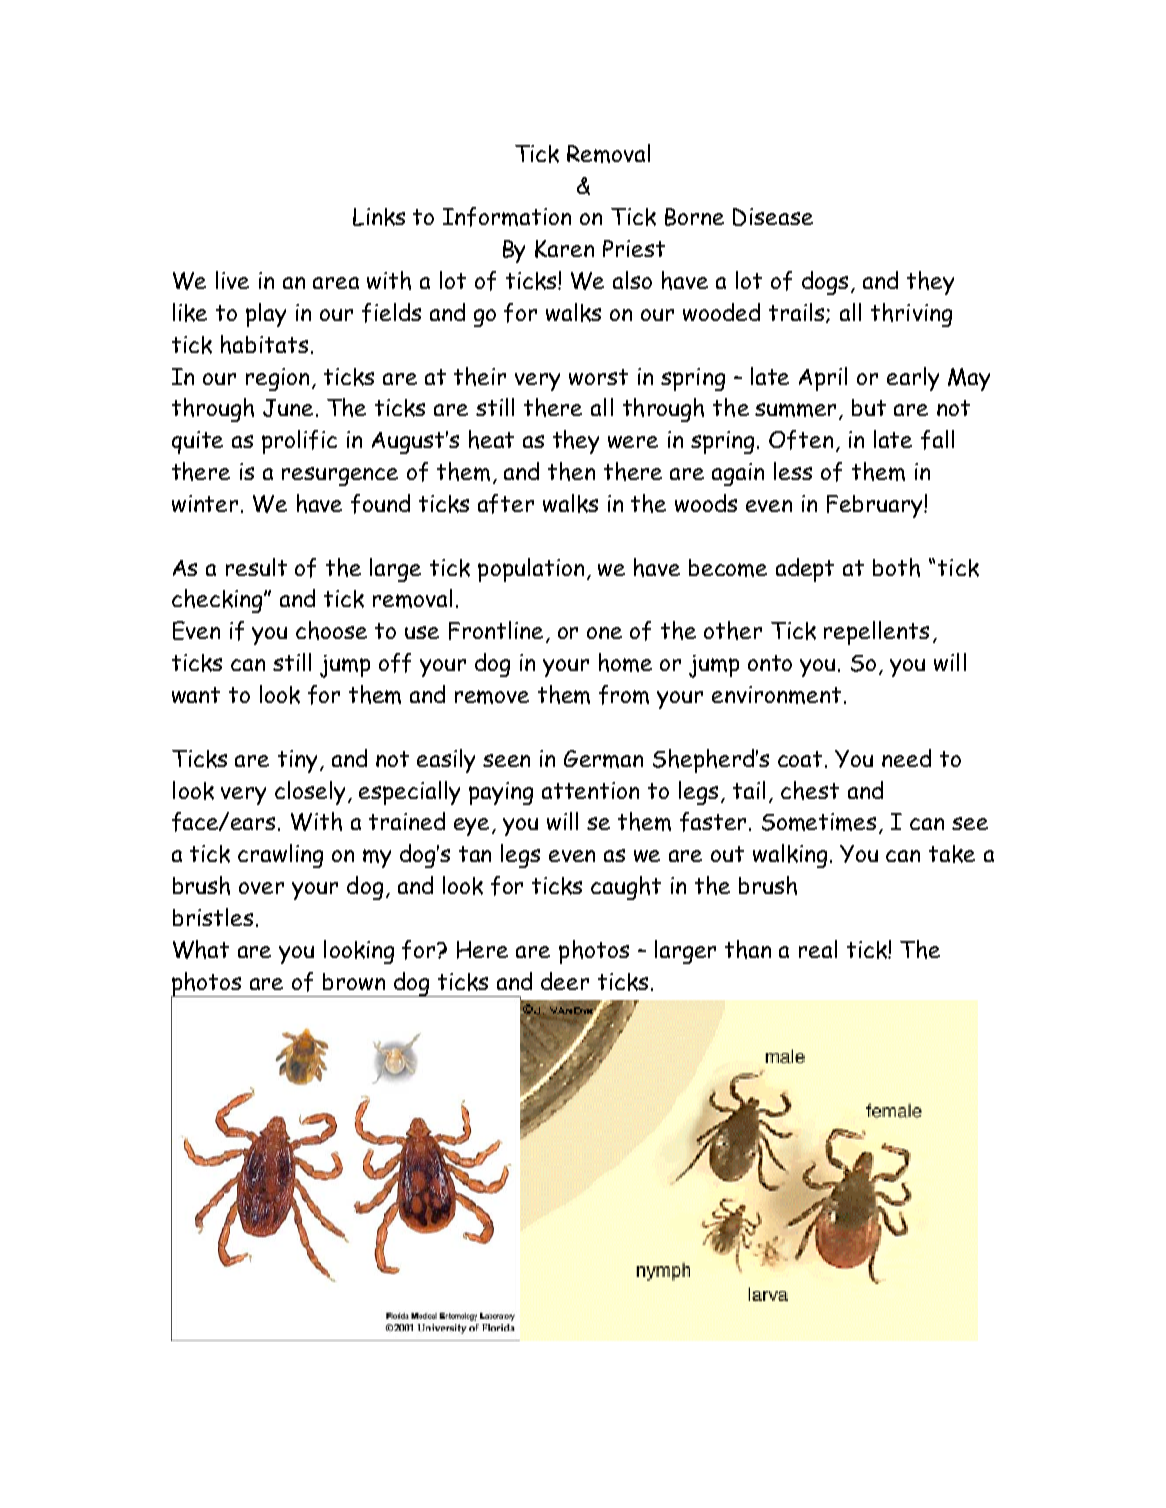  I want to click on both, so click(896, 567).
